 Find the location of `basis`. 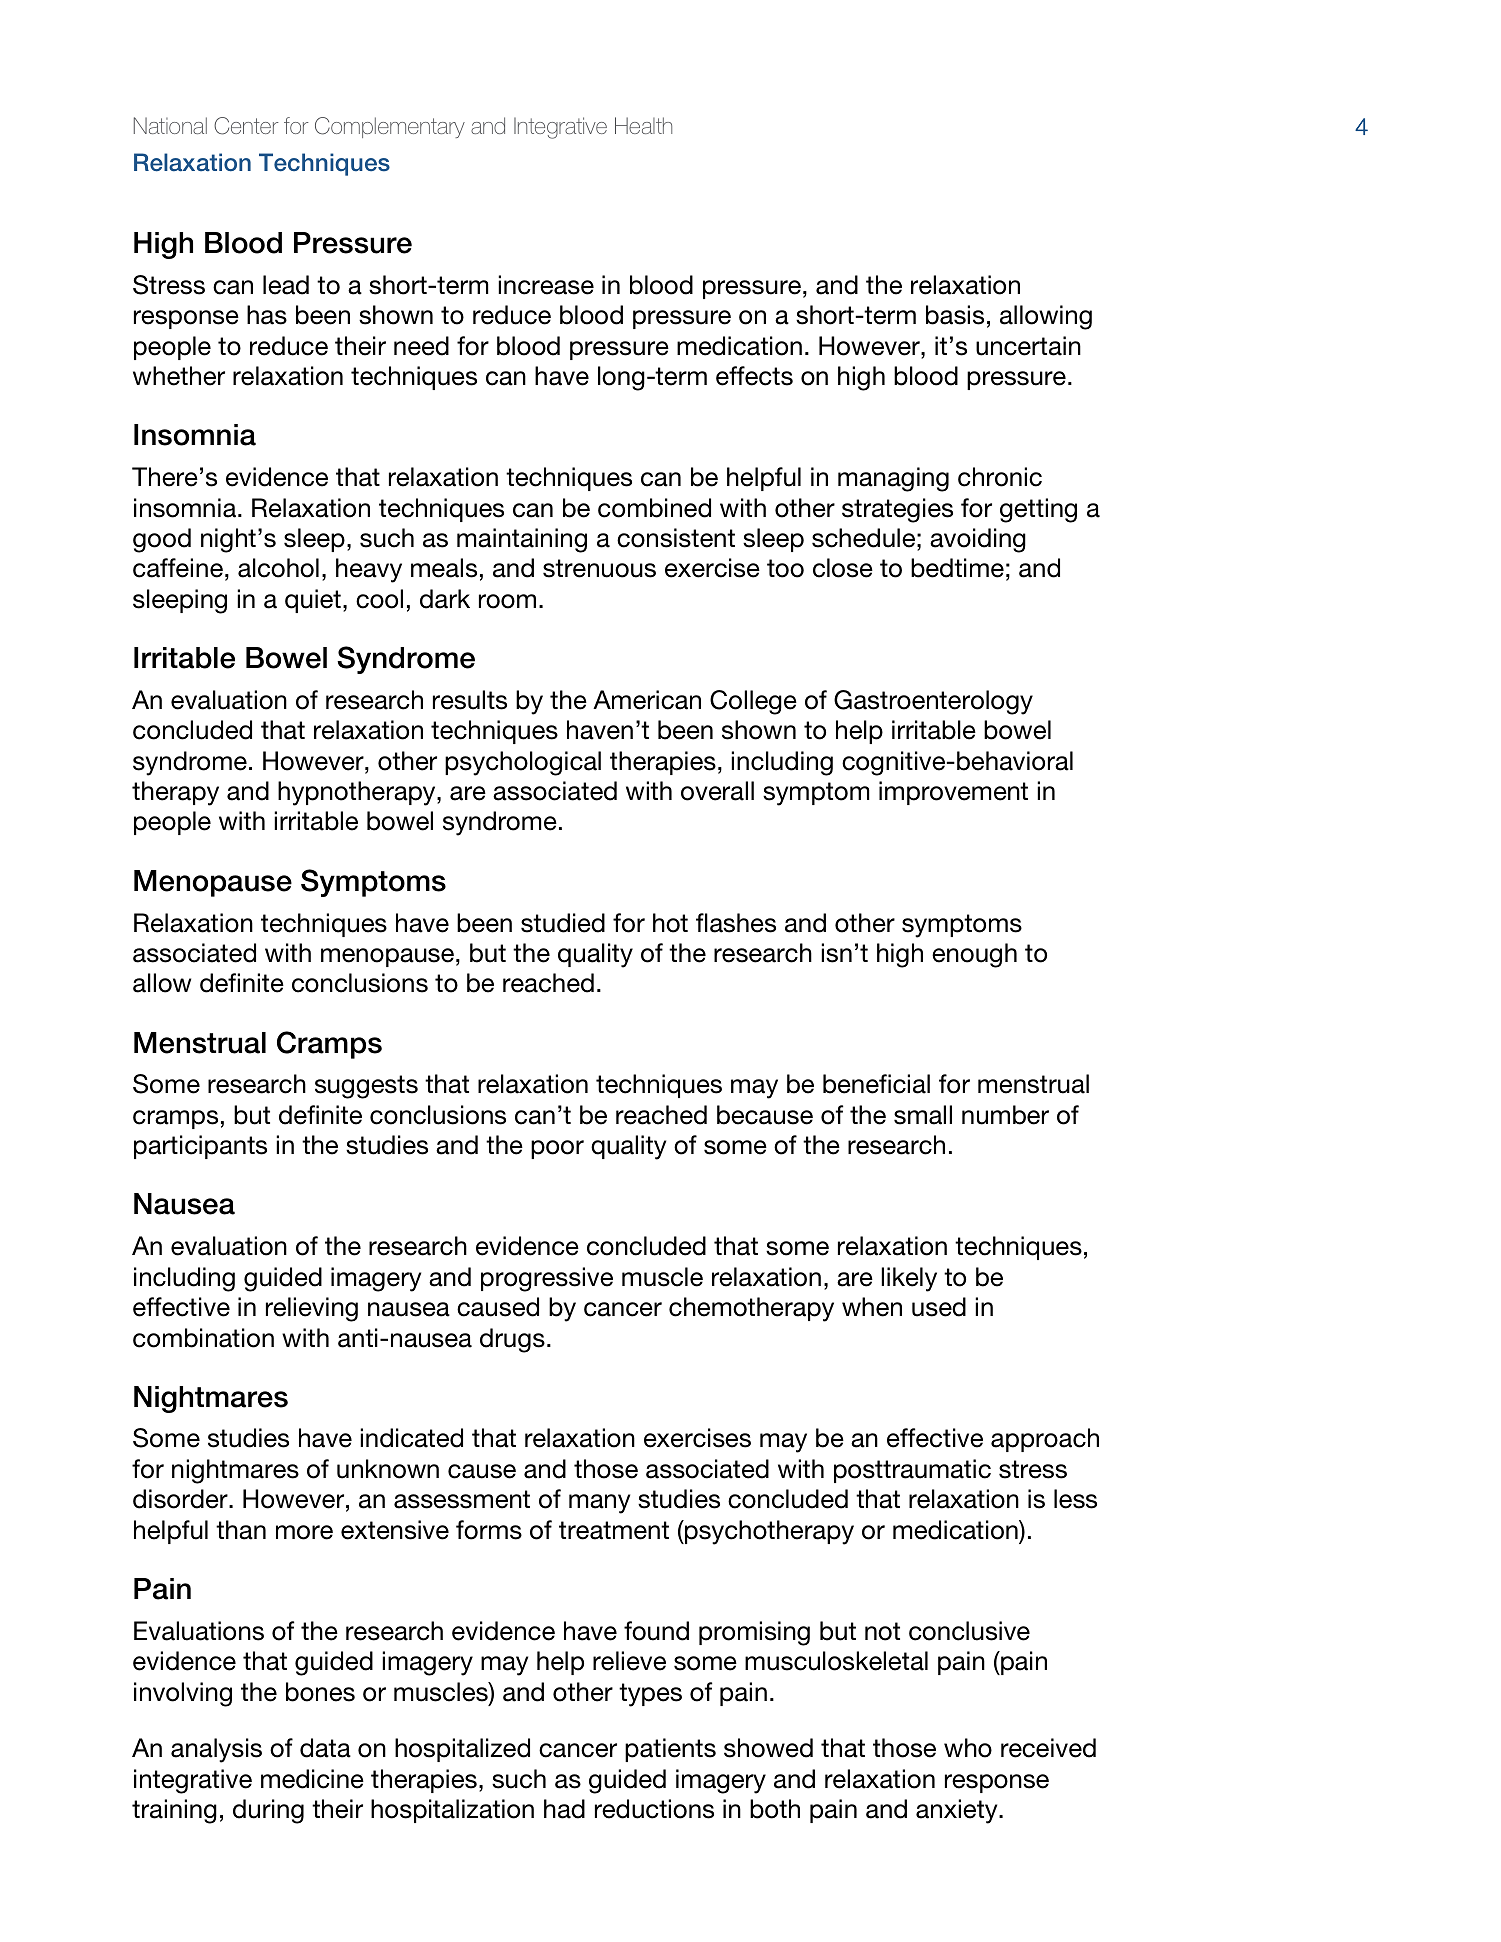

basis is located at coordinates (955, 315).
